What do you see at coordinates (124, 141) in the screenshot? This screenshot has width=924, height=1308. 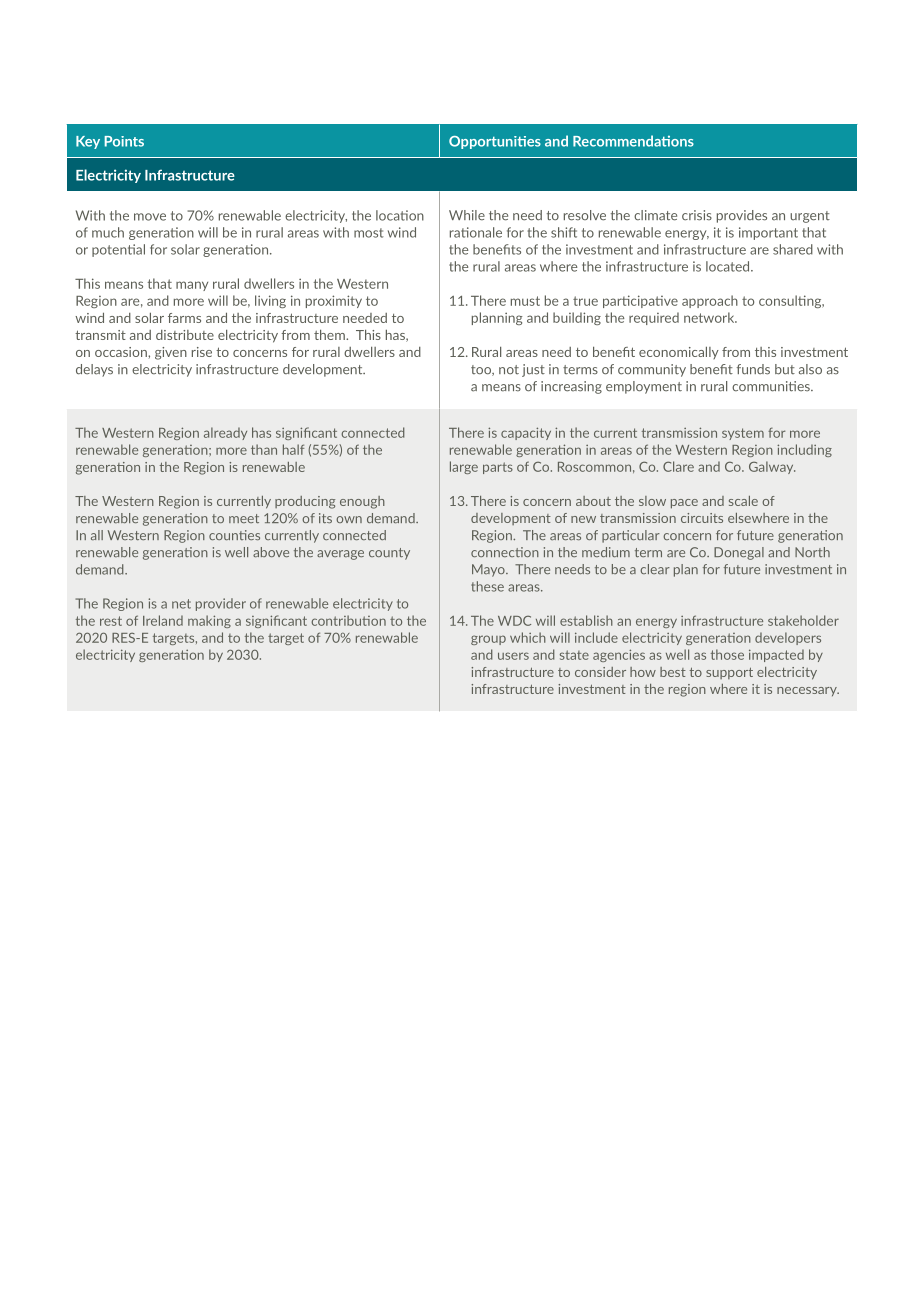 I see `Points` at bounding box center [124, 141].
